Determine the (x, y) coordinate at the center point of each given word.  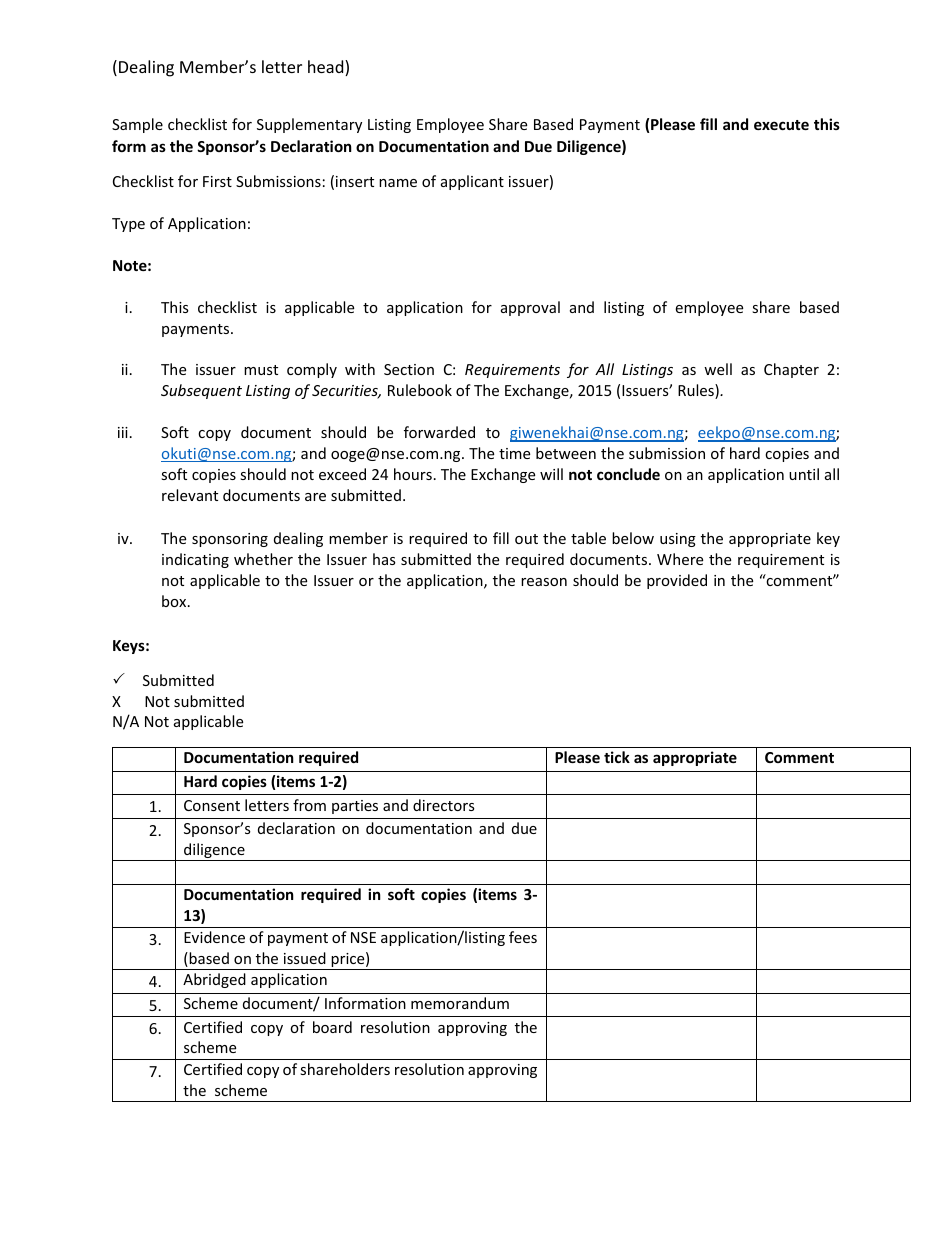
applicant (472, 182)
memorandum (460, 1003)
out (526, 539)
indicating (195, 560)
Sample (137, 125)
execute (781, 125)
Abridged (214, 980)
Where (680, 559)
